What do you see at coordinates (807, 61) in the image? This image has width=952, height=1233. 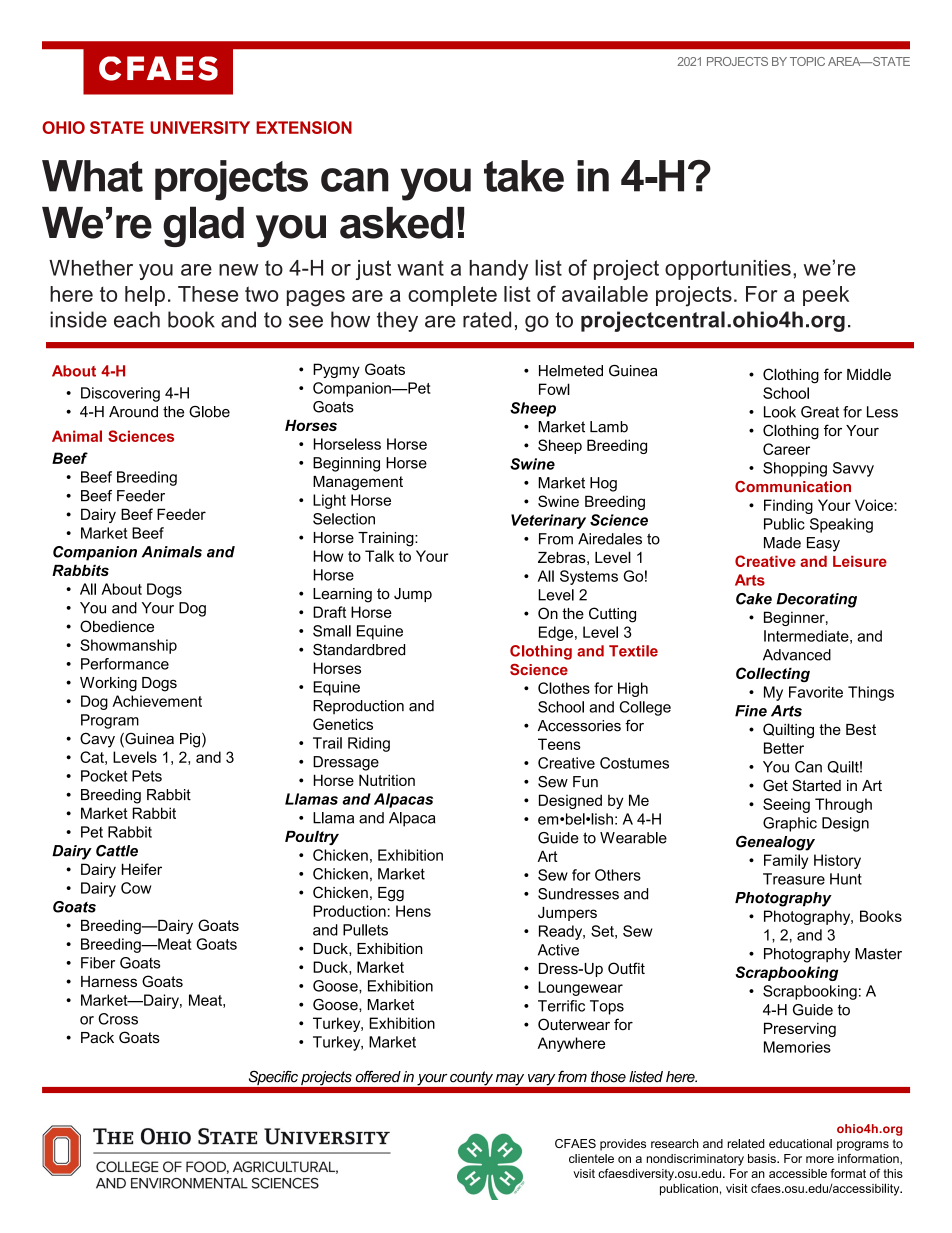 I see `TOPIC` at bounding box center [807, 61].
